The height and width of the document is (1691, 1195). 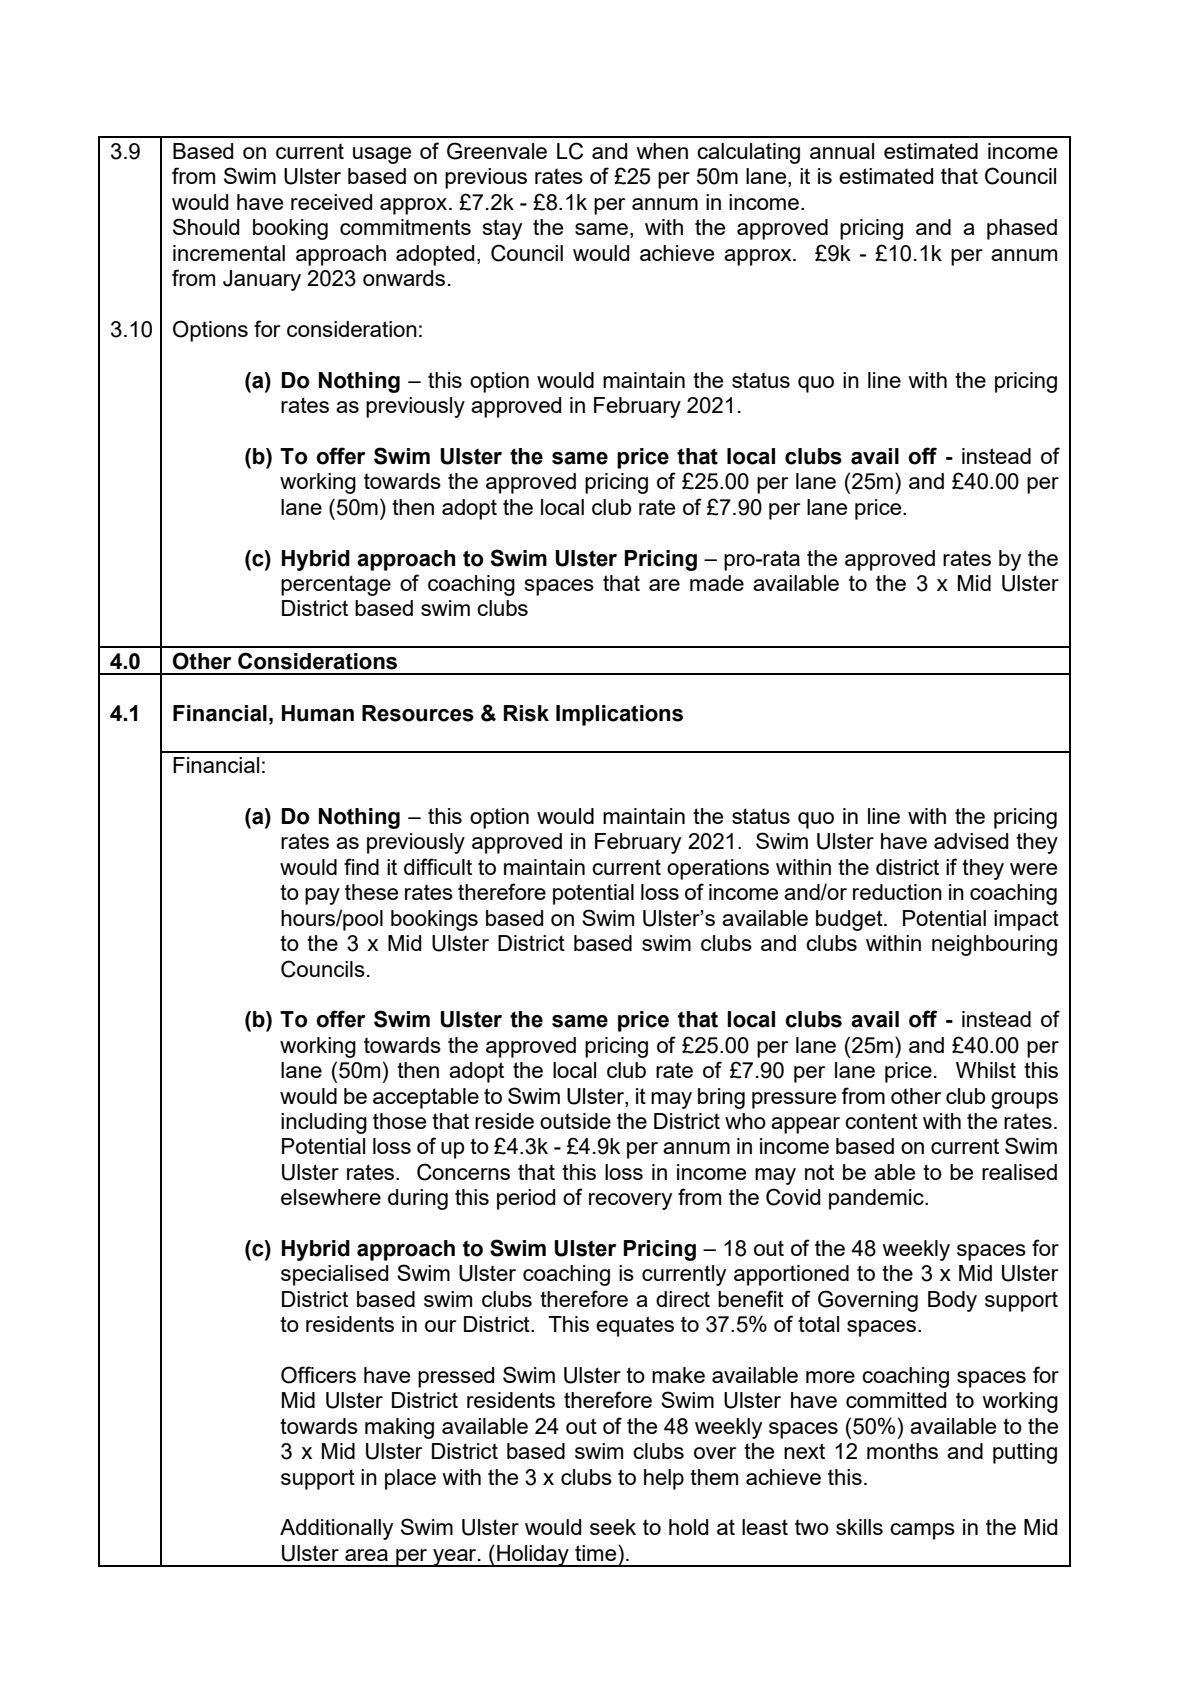 I want to click on received, so click(x=331, y=202).
